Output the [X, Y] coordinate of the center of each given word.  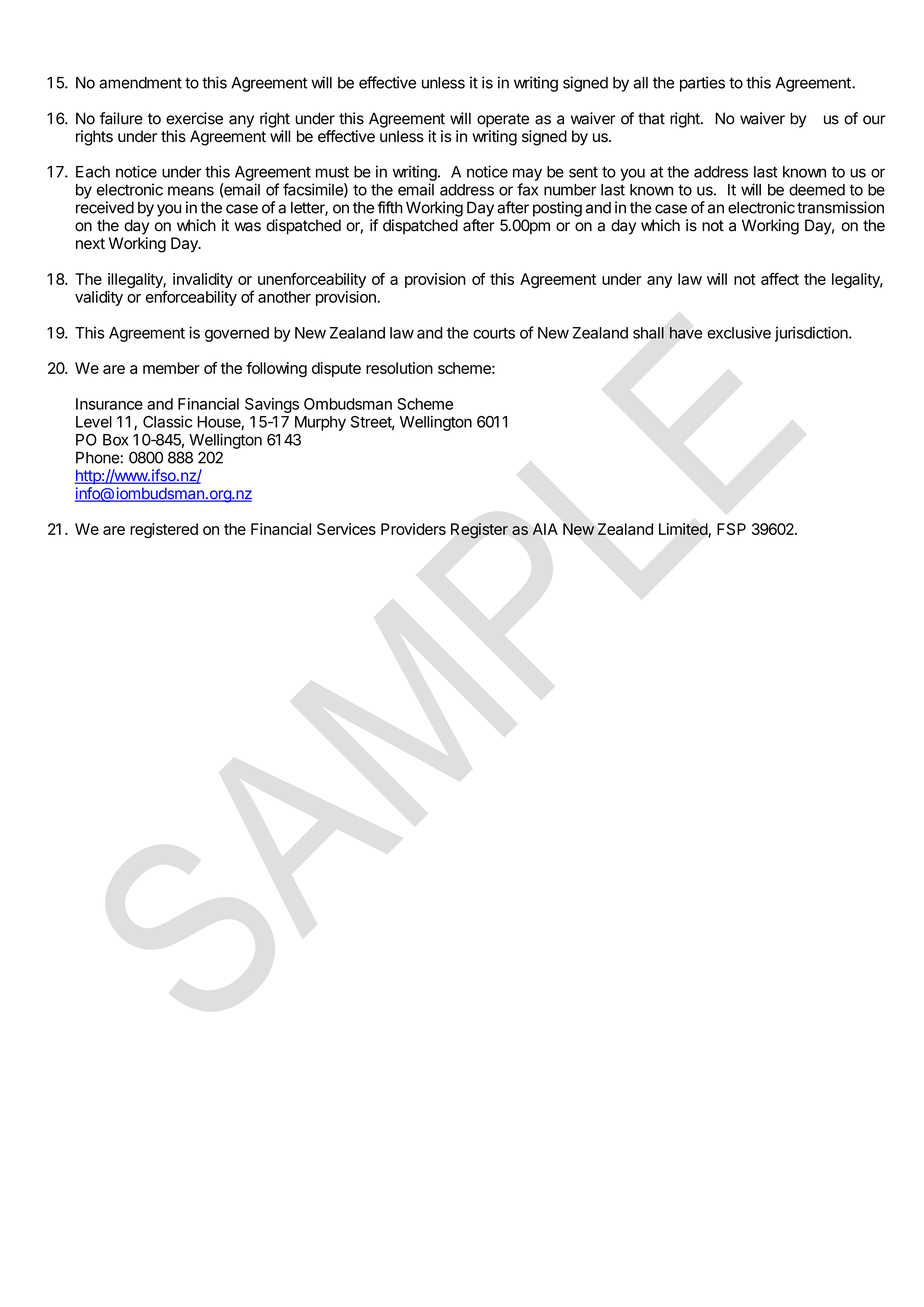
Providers [413, 529]
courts [494, 333]
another [284, 297]
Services [346, 529]
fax [527, 189]
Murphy [320, 423]
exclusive [739, 332]
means [191, 191]
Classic [167, 421]
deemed [817, 190]
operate [503, 120]
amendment [140, 83]
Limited [684, 530]
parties [702, 84]
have [686, 333]
